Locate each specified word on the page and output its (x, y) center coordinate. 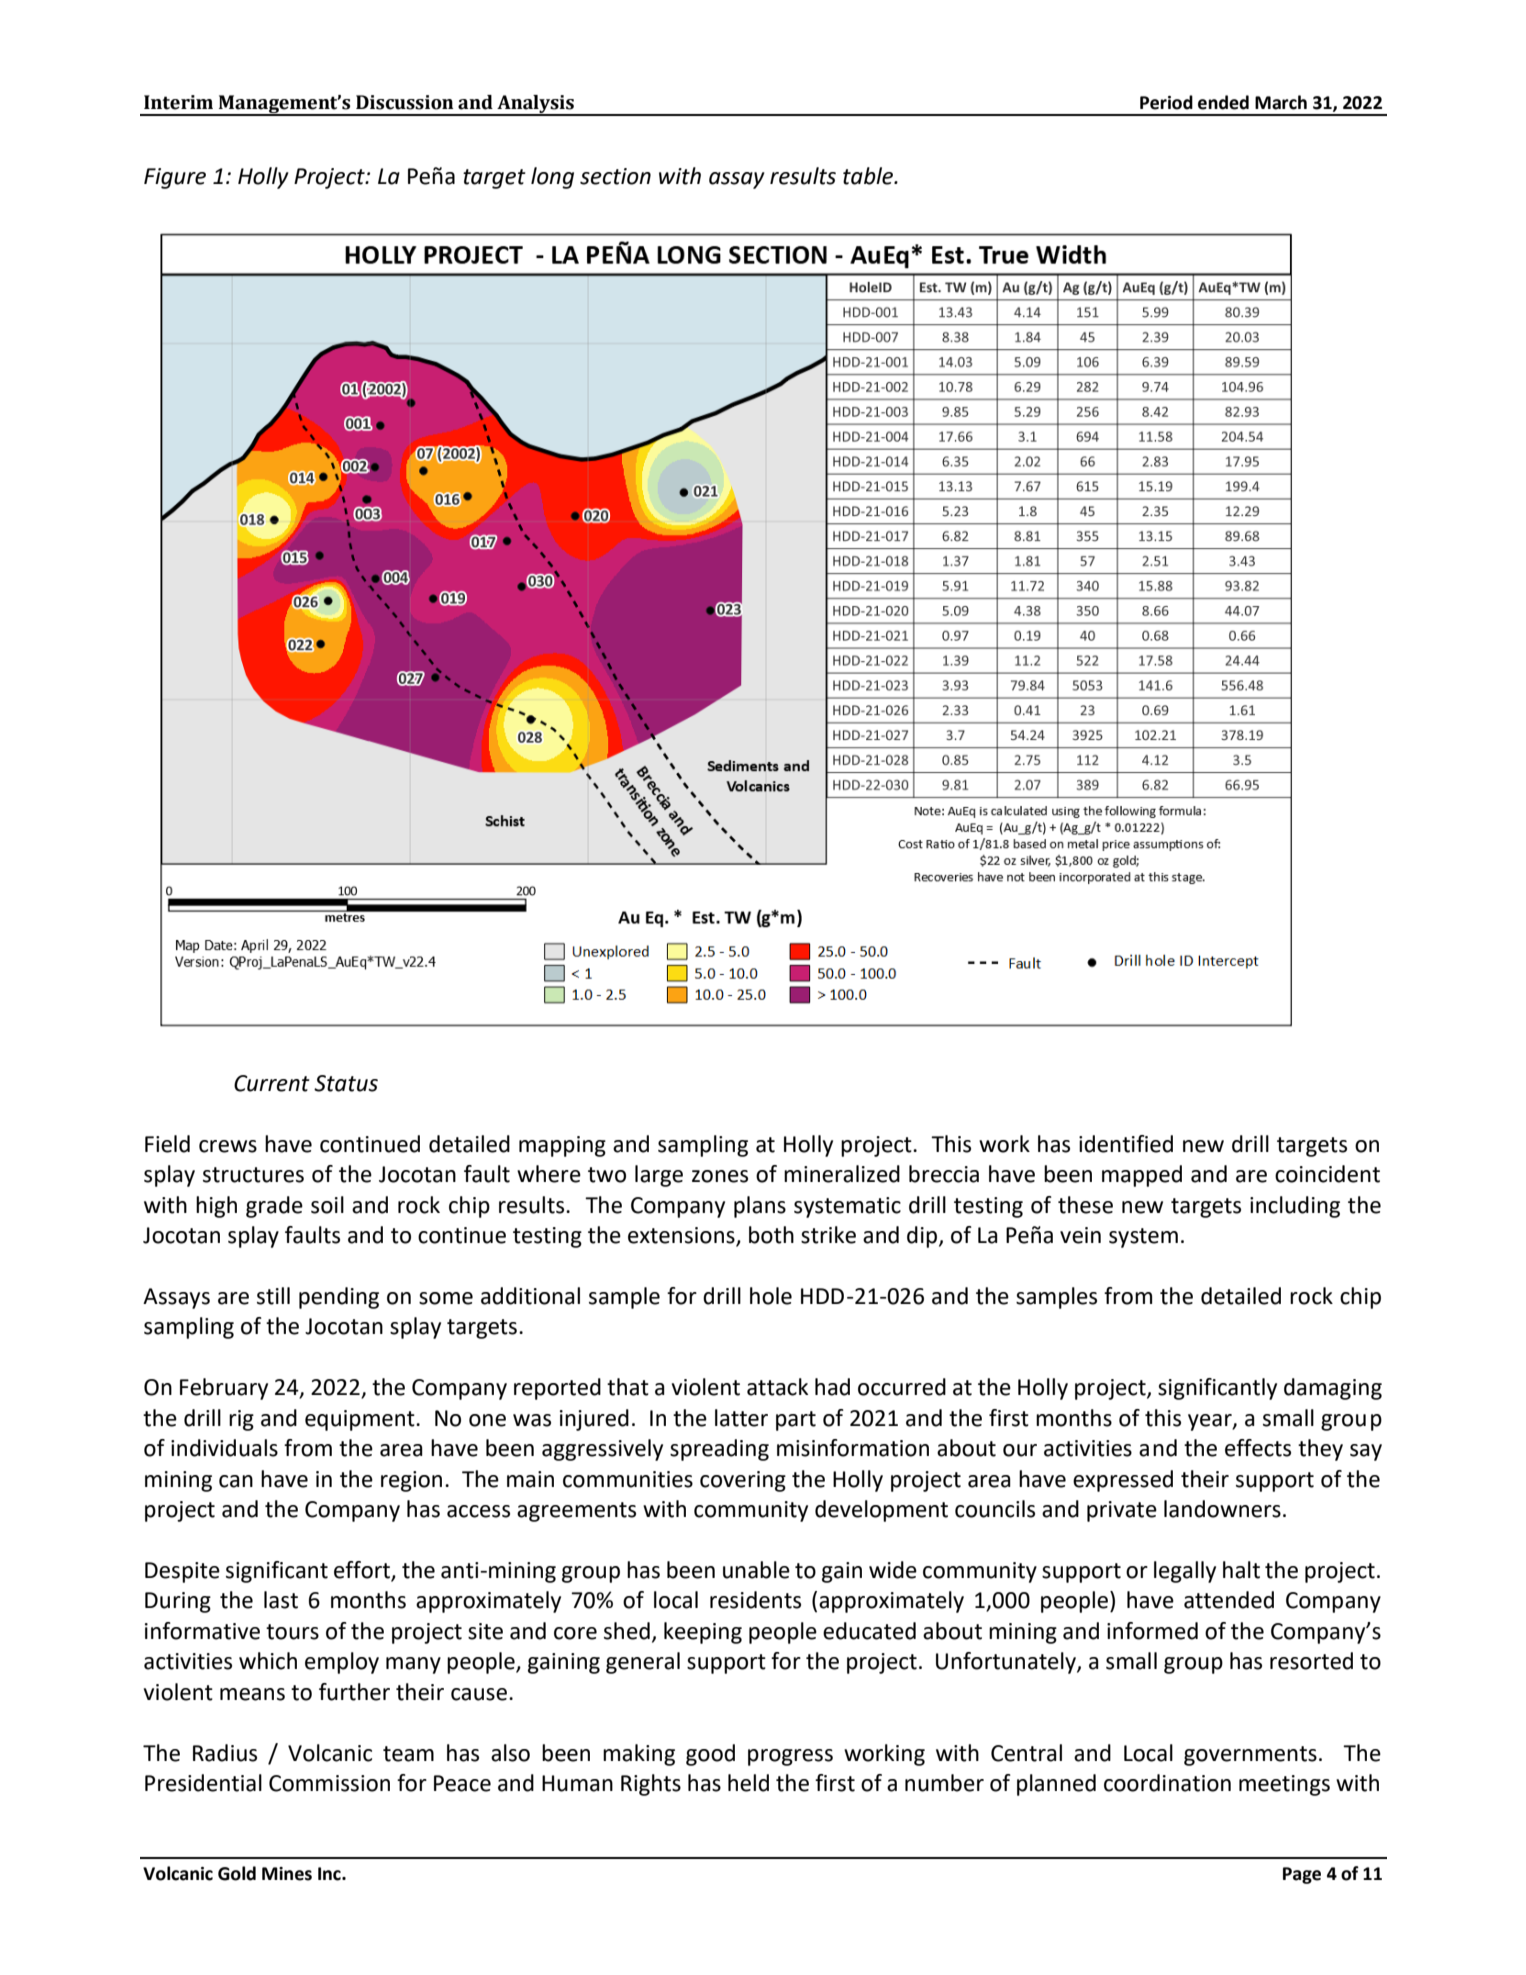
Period (1166, 102)
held (748, 1783)
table (869, 176)
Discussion (404, 102)
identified (1126, 1144)
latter (741, 1418)
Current (272, 1083)
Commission (329, 1783)
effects (1258, 1448)
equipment (361, 1420)
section (615, 176)
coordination (1167, 1783)
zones (720, 1176)
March (1281, 102)
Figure (175, 178)
